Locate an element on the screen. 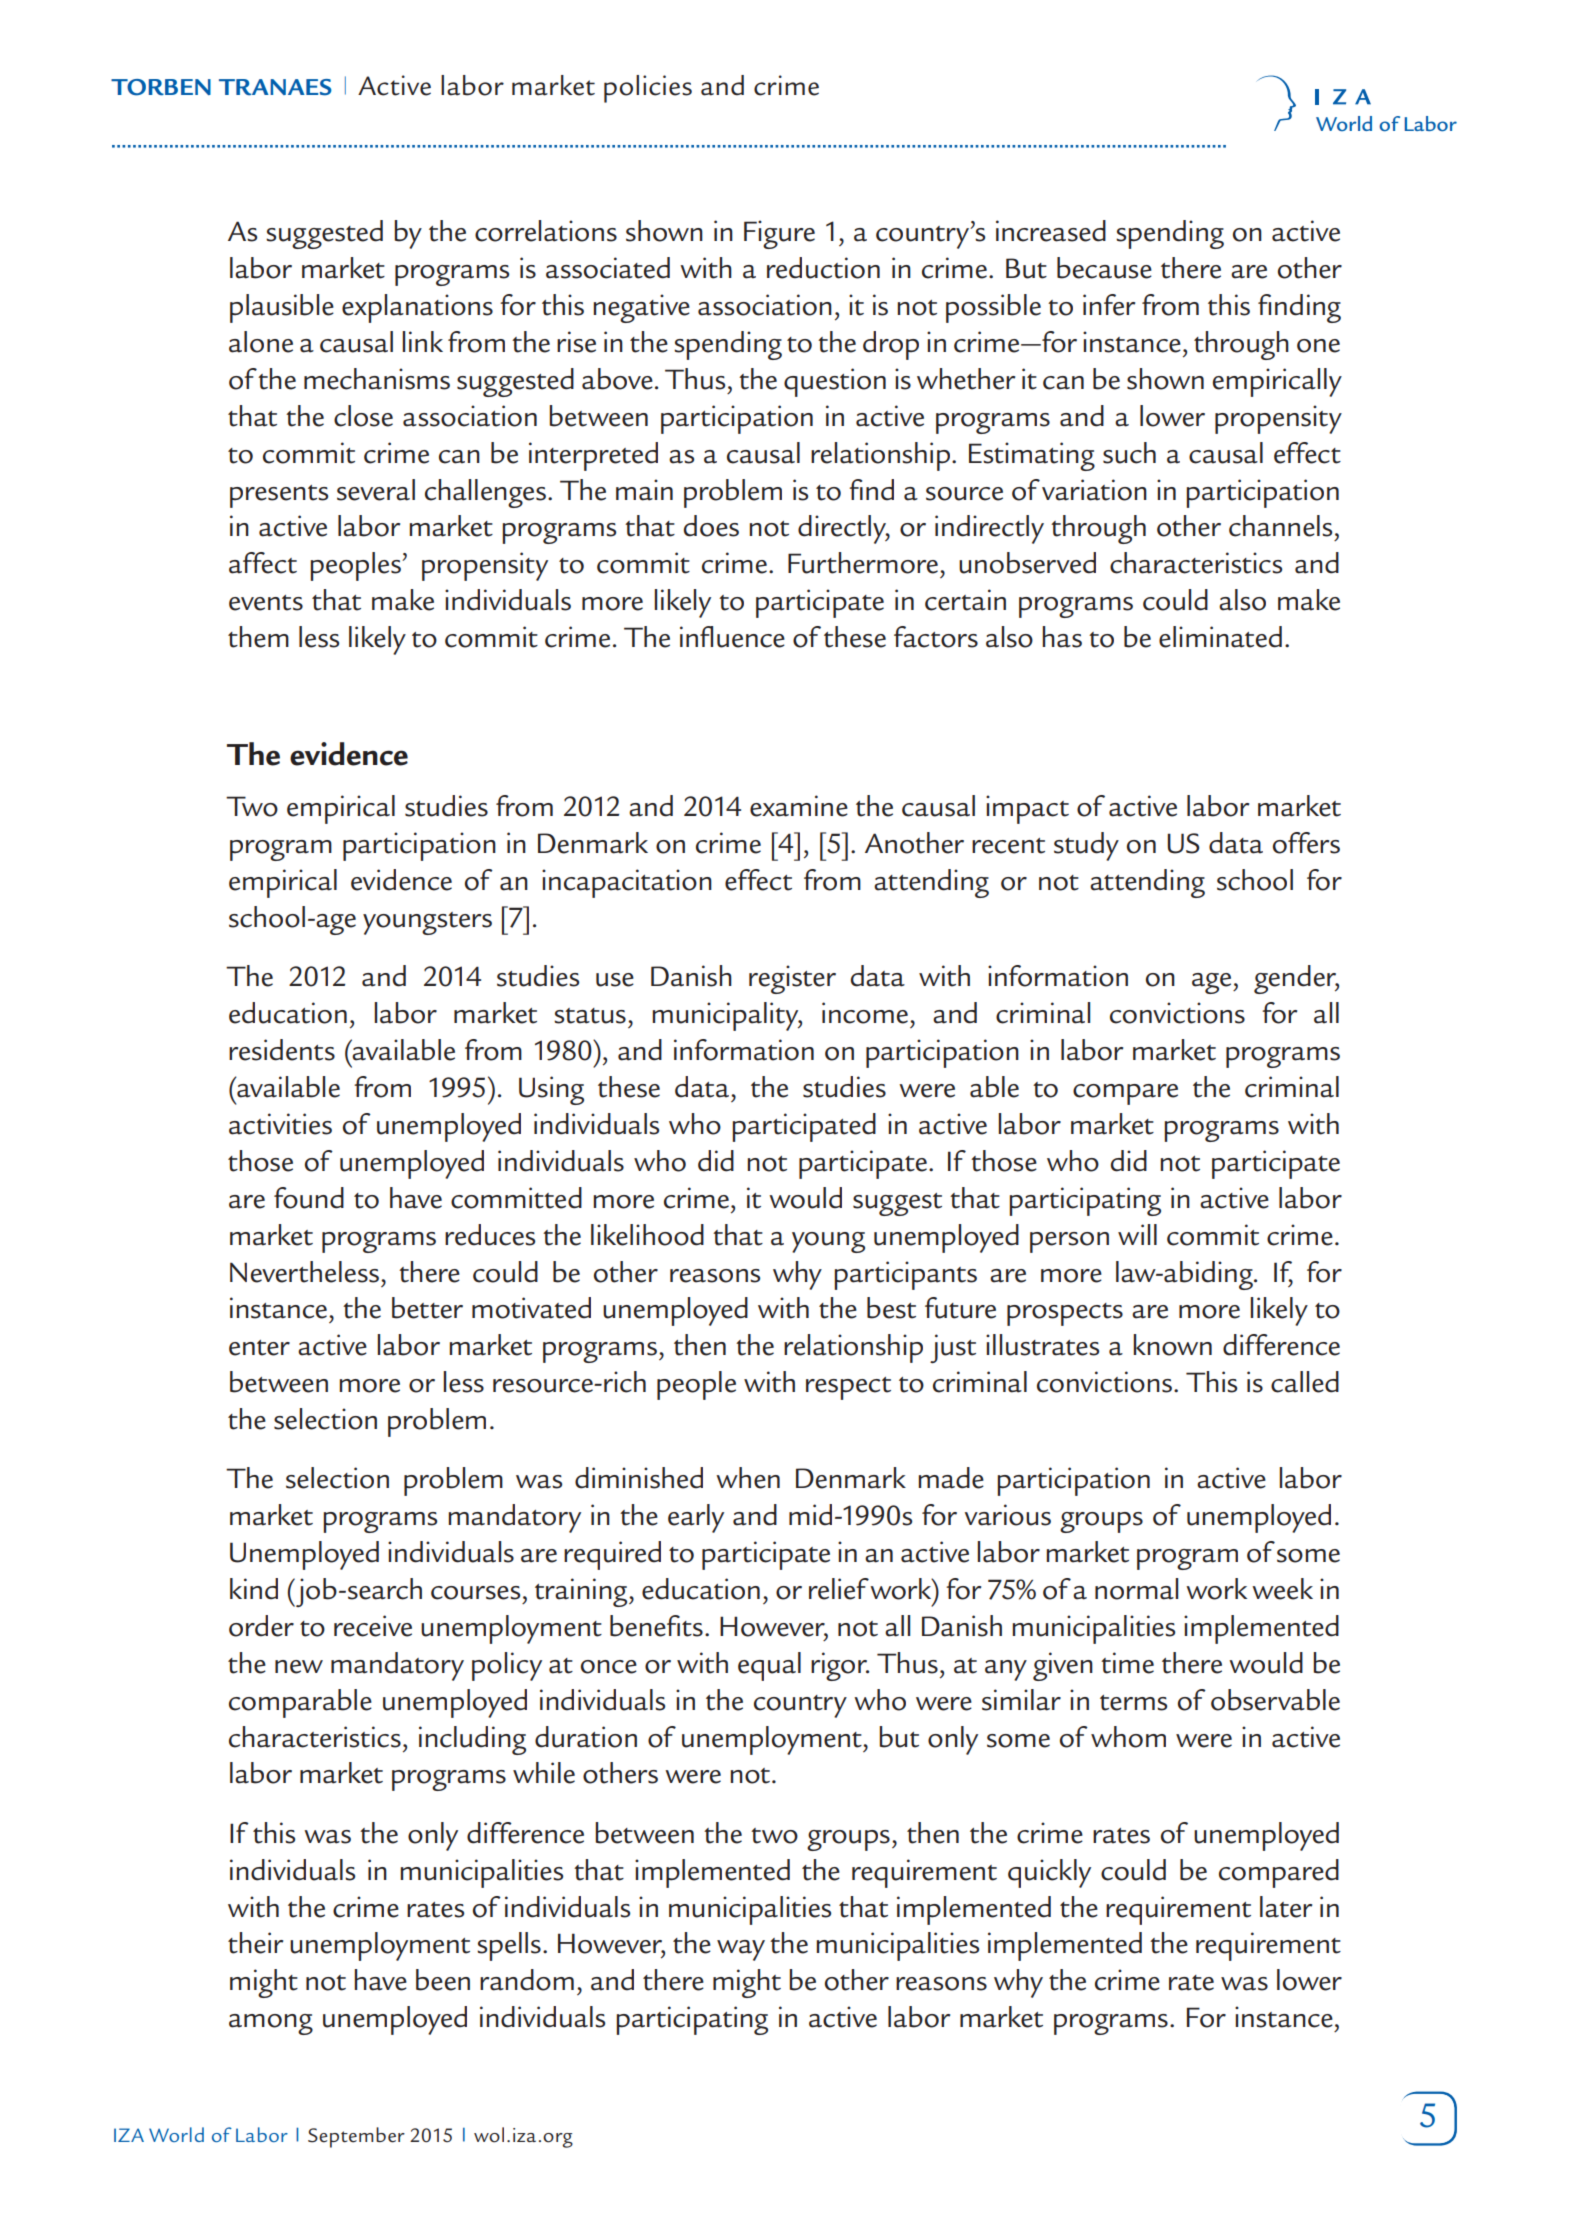  way is located at coordinates (741, 1950).
